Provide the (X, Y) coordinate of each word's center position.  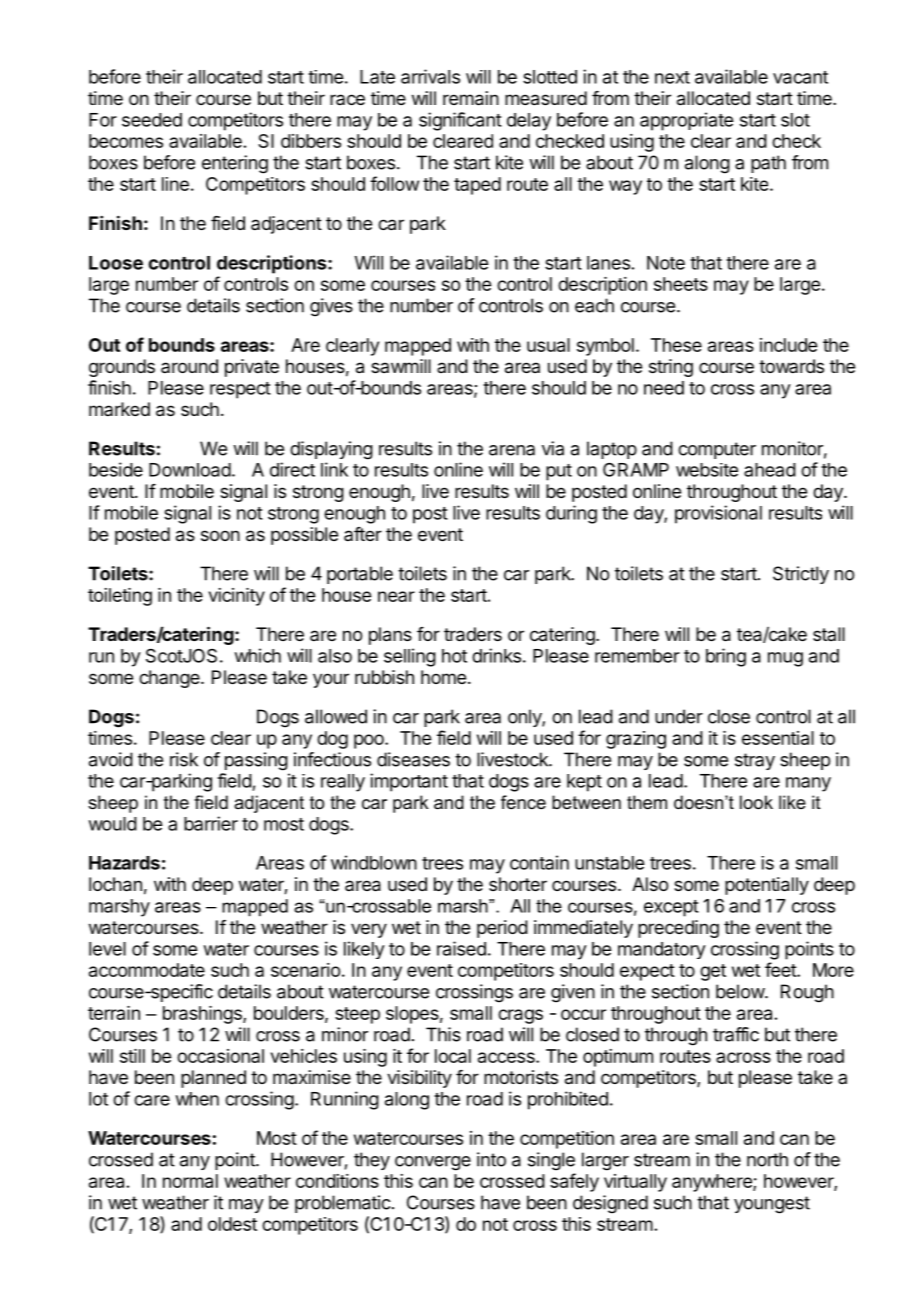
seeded (152, 120)
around (189, 366)
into (491, 1159)
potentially (767, 886)
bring (726, 657)
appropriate (686, 121)
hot (454, 656)
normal (190, 1181)
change (170, 679)
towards (791, 366)
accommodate (147, 970)
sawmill (401, 366)
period (502, 929)
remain (471, 98)
